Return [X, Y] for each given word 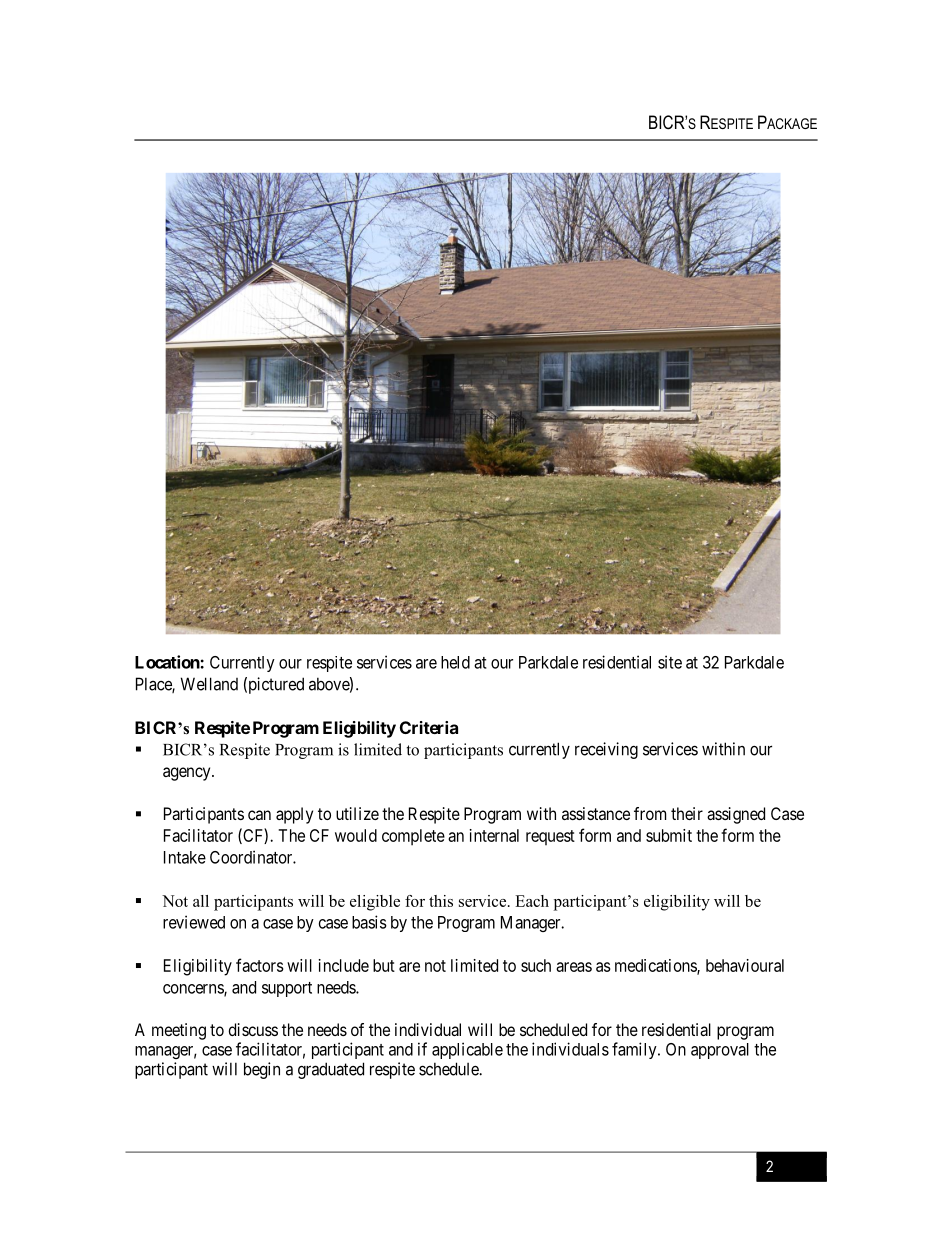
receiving [606, 750]
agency [188, 774]
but [384, 965]
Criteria [429, 727]
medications [656, 966]
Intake [185, 857]
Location [168, 662]
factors [260, 965]
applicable [467, 1050]
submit [669, 835]
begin [262, 1070]
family [635, 1050]
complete [413, 837]
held [455, 662]
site [670, 662]
